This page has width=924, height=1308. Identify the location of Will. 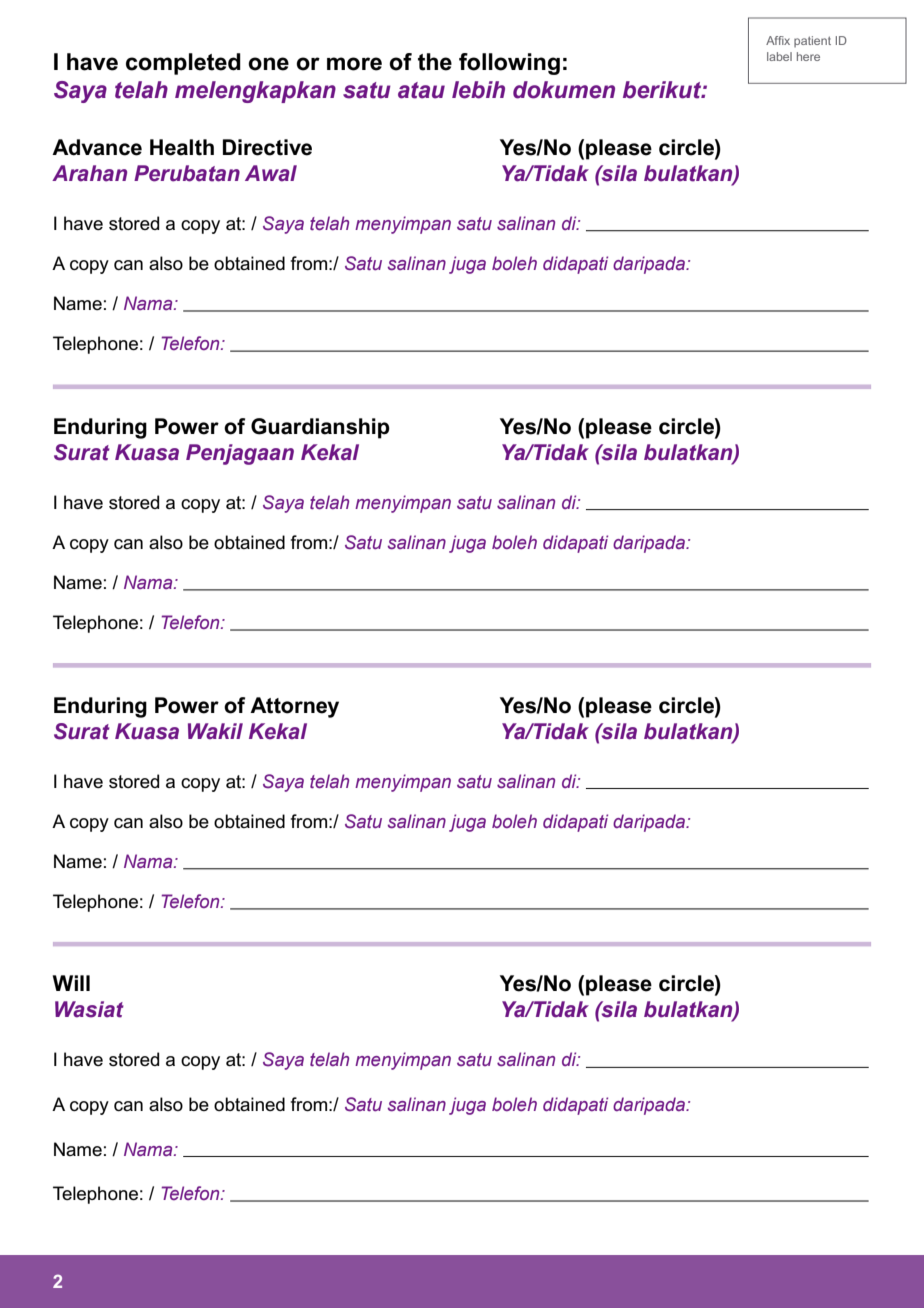
(71, 983).
